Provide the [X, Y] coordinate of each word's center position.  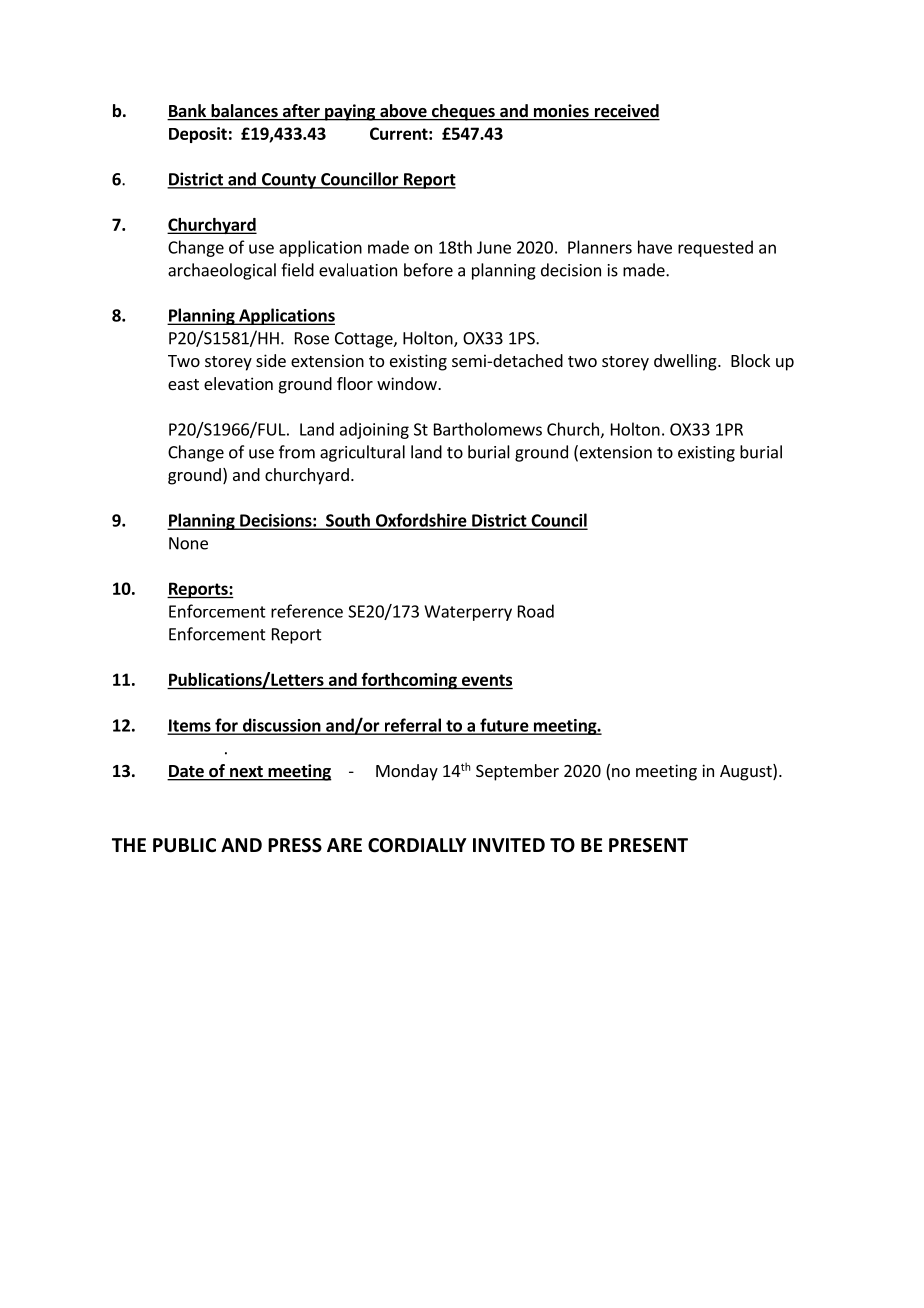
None [188, 543]
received [626, 112]
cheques [463, 112]
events [487, 680]
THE [129, 845]
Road [536, 611]
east [183, 384]
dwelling [686, 362]
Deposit [198, 135]
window [408, 383]
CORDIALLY [417, 845]
